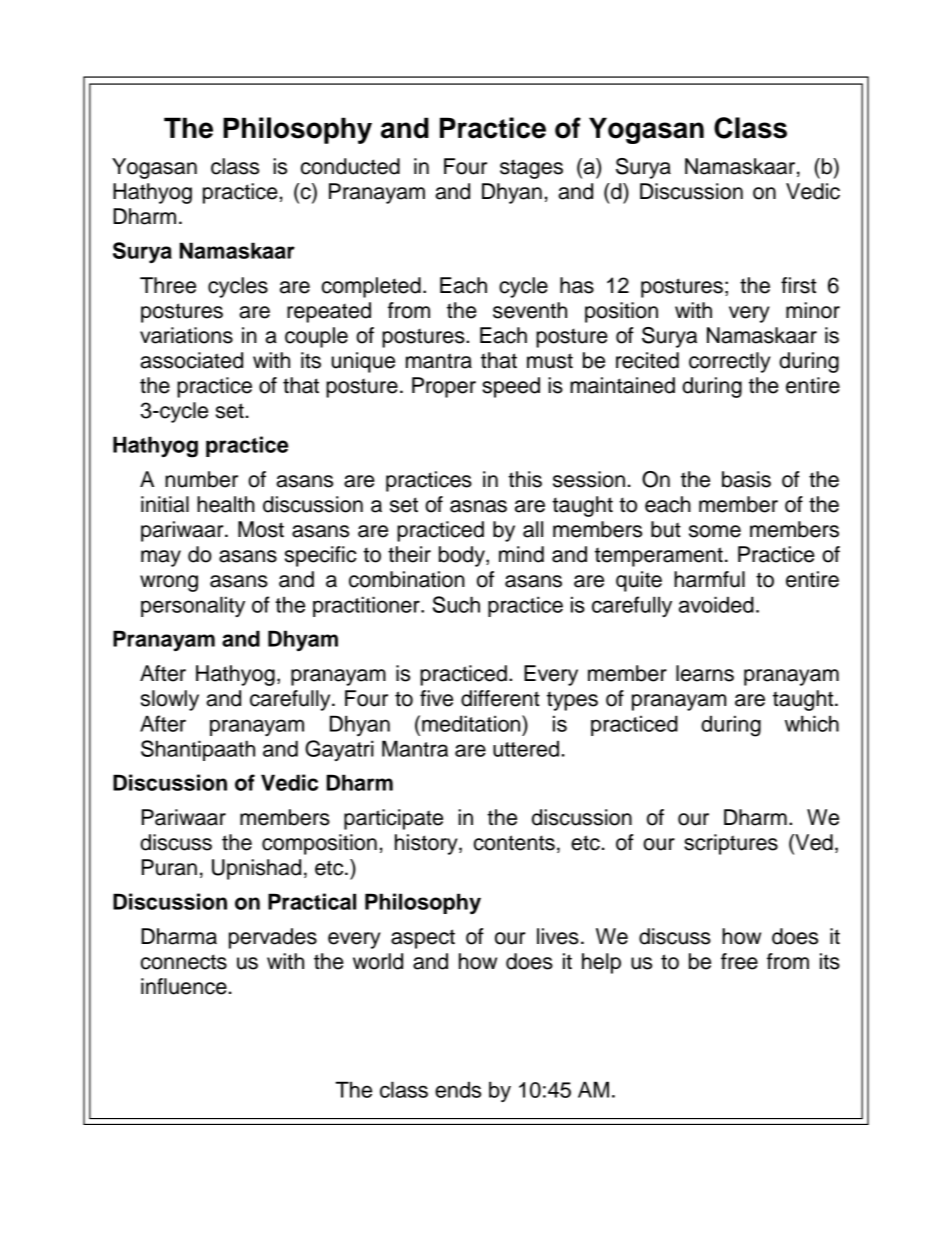 This page has width=952, height=1233. Describe the element at coordinates (193, 606) in the page. I see `personality` at that location.
